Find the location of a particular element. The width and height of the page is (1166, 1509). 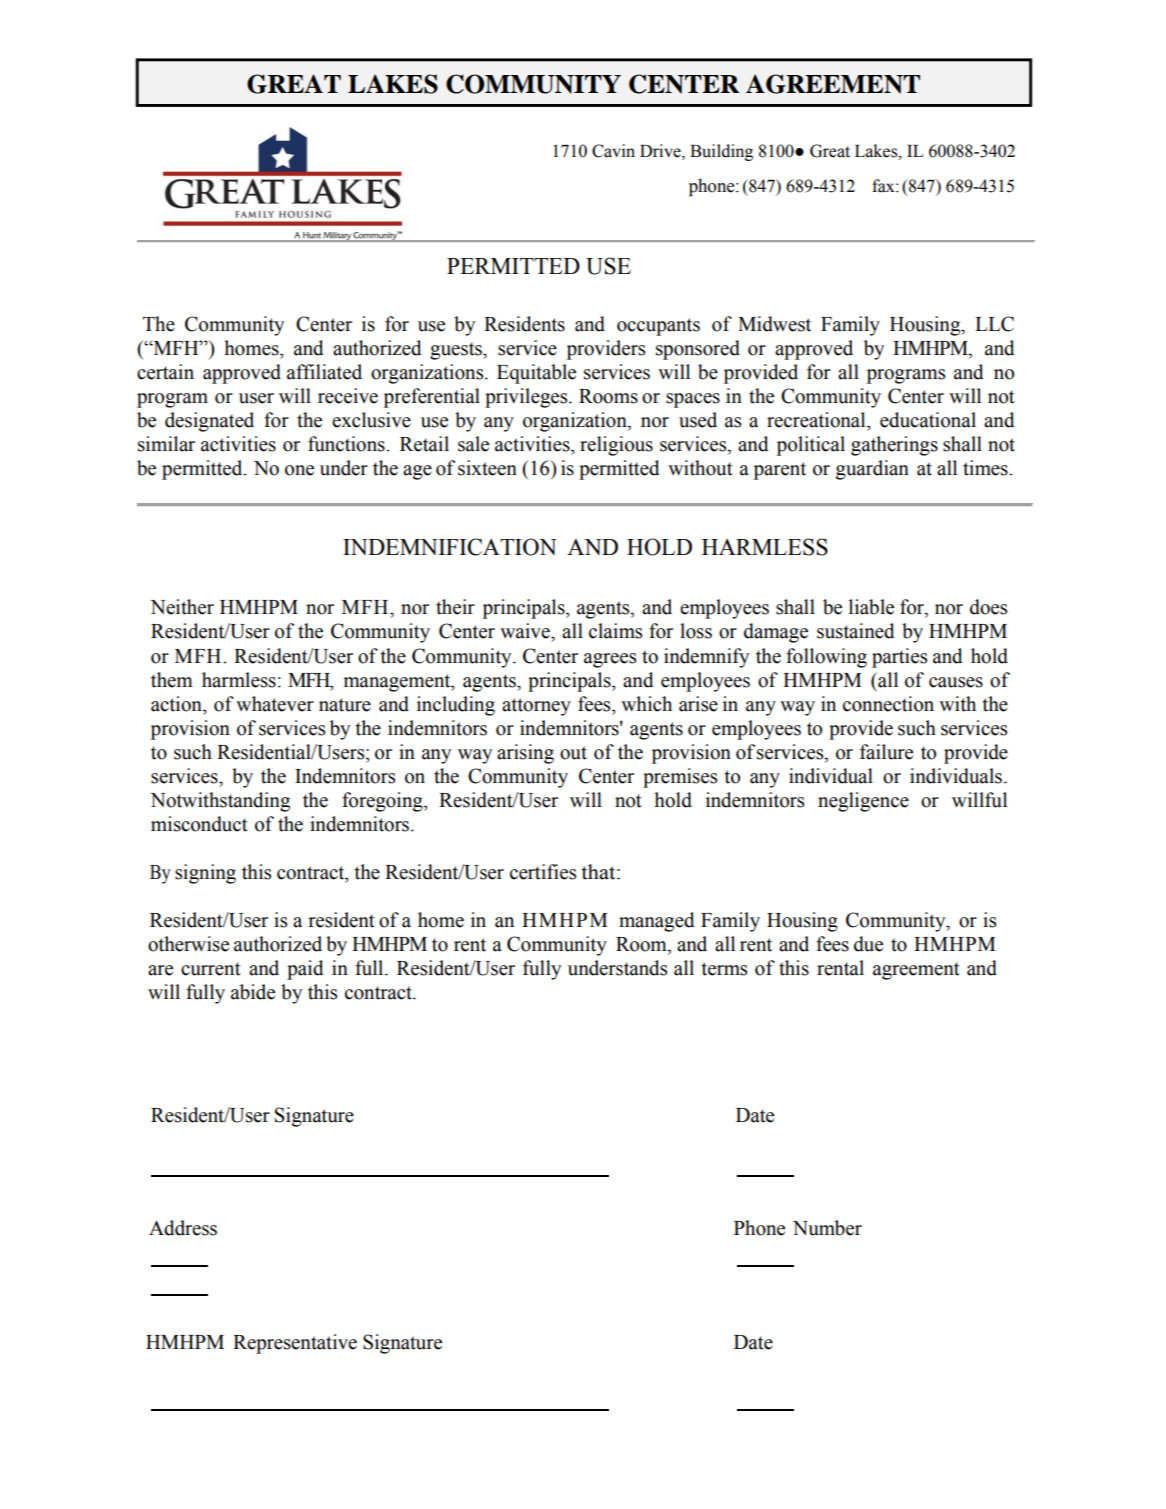

designated is located at coordinates (209, 422).
